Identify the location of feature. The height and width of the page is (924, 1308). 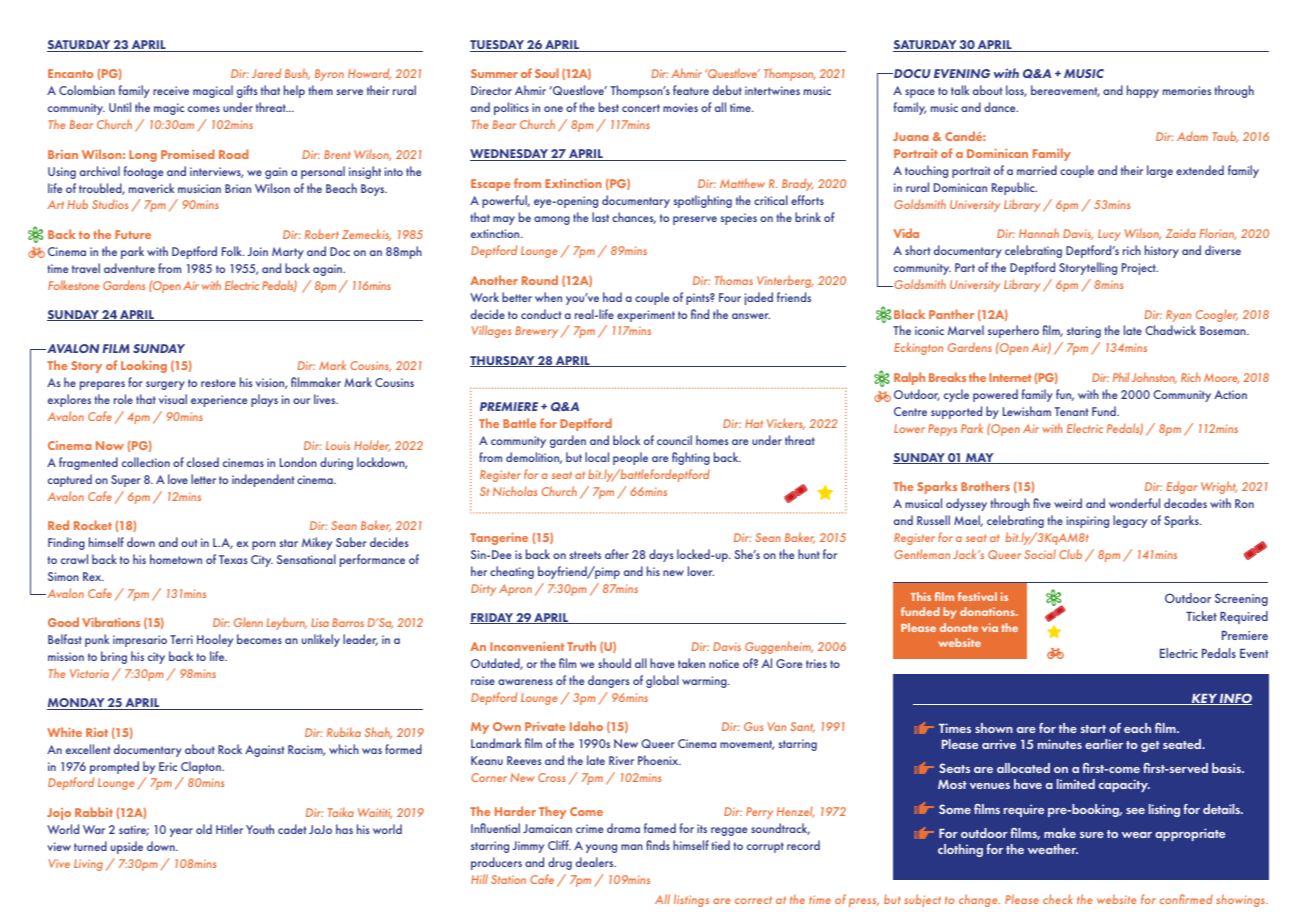
(691, 90).
